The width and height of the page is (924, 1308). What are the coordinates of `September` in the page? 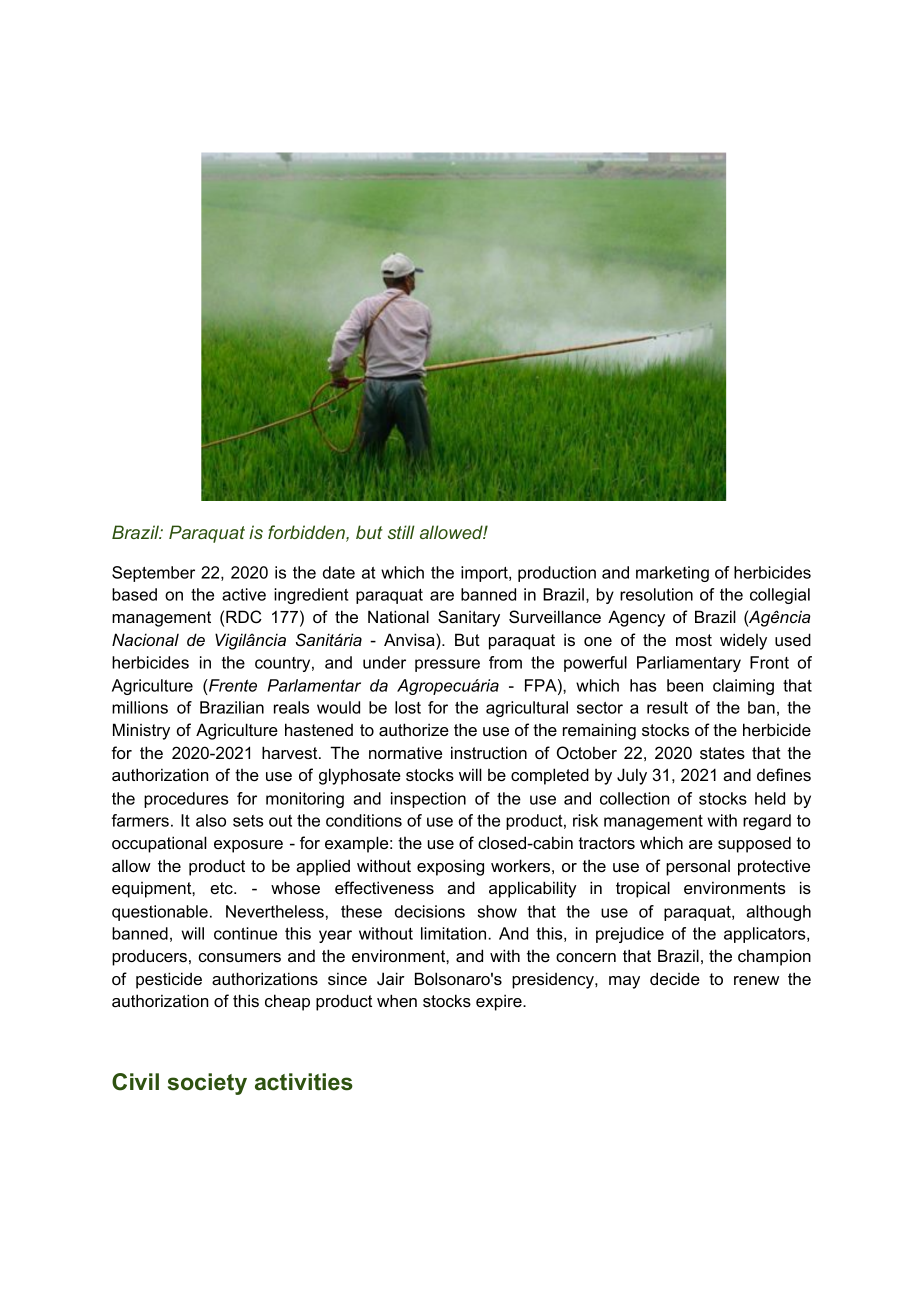 It's located at (153, 574).
